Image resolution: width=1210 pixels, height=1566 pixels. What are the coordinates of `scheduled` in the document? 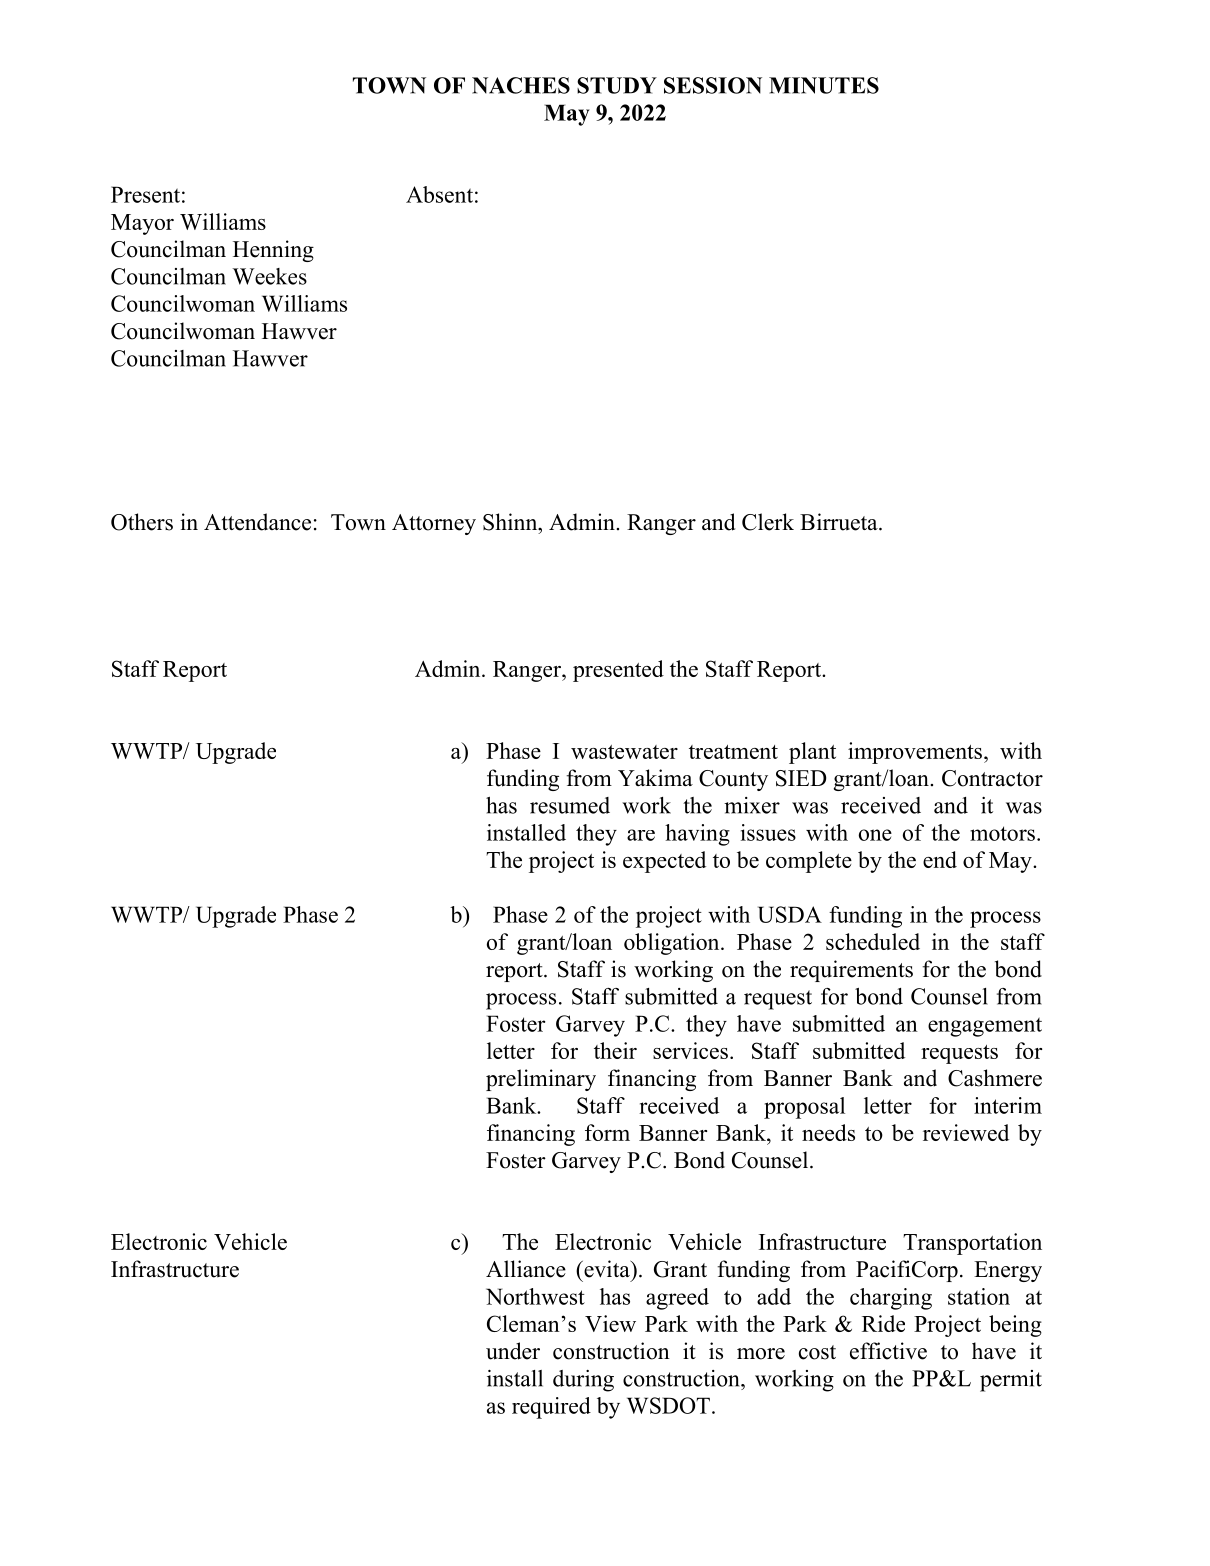 It's located at (873, 941).
